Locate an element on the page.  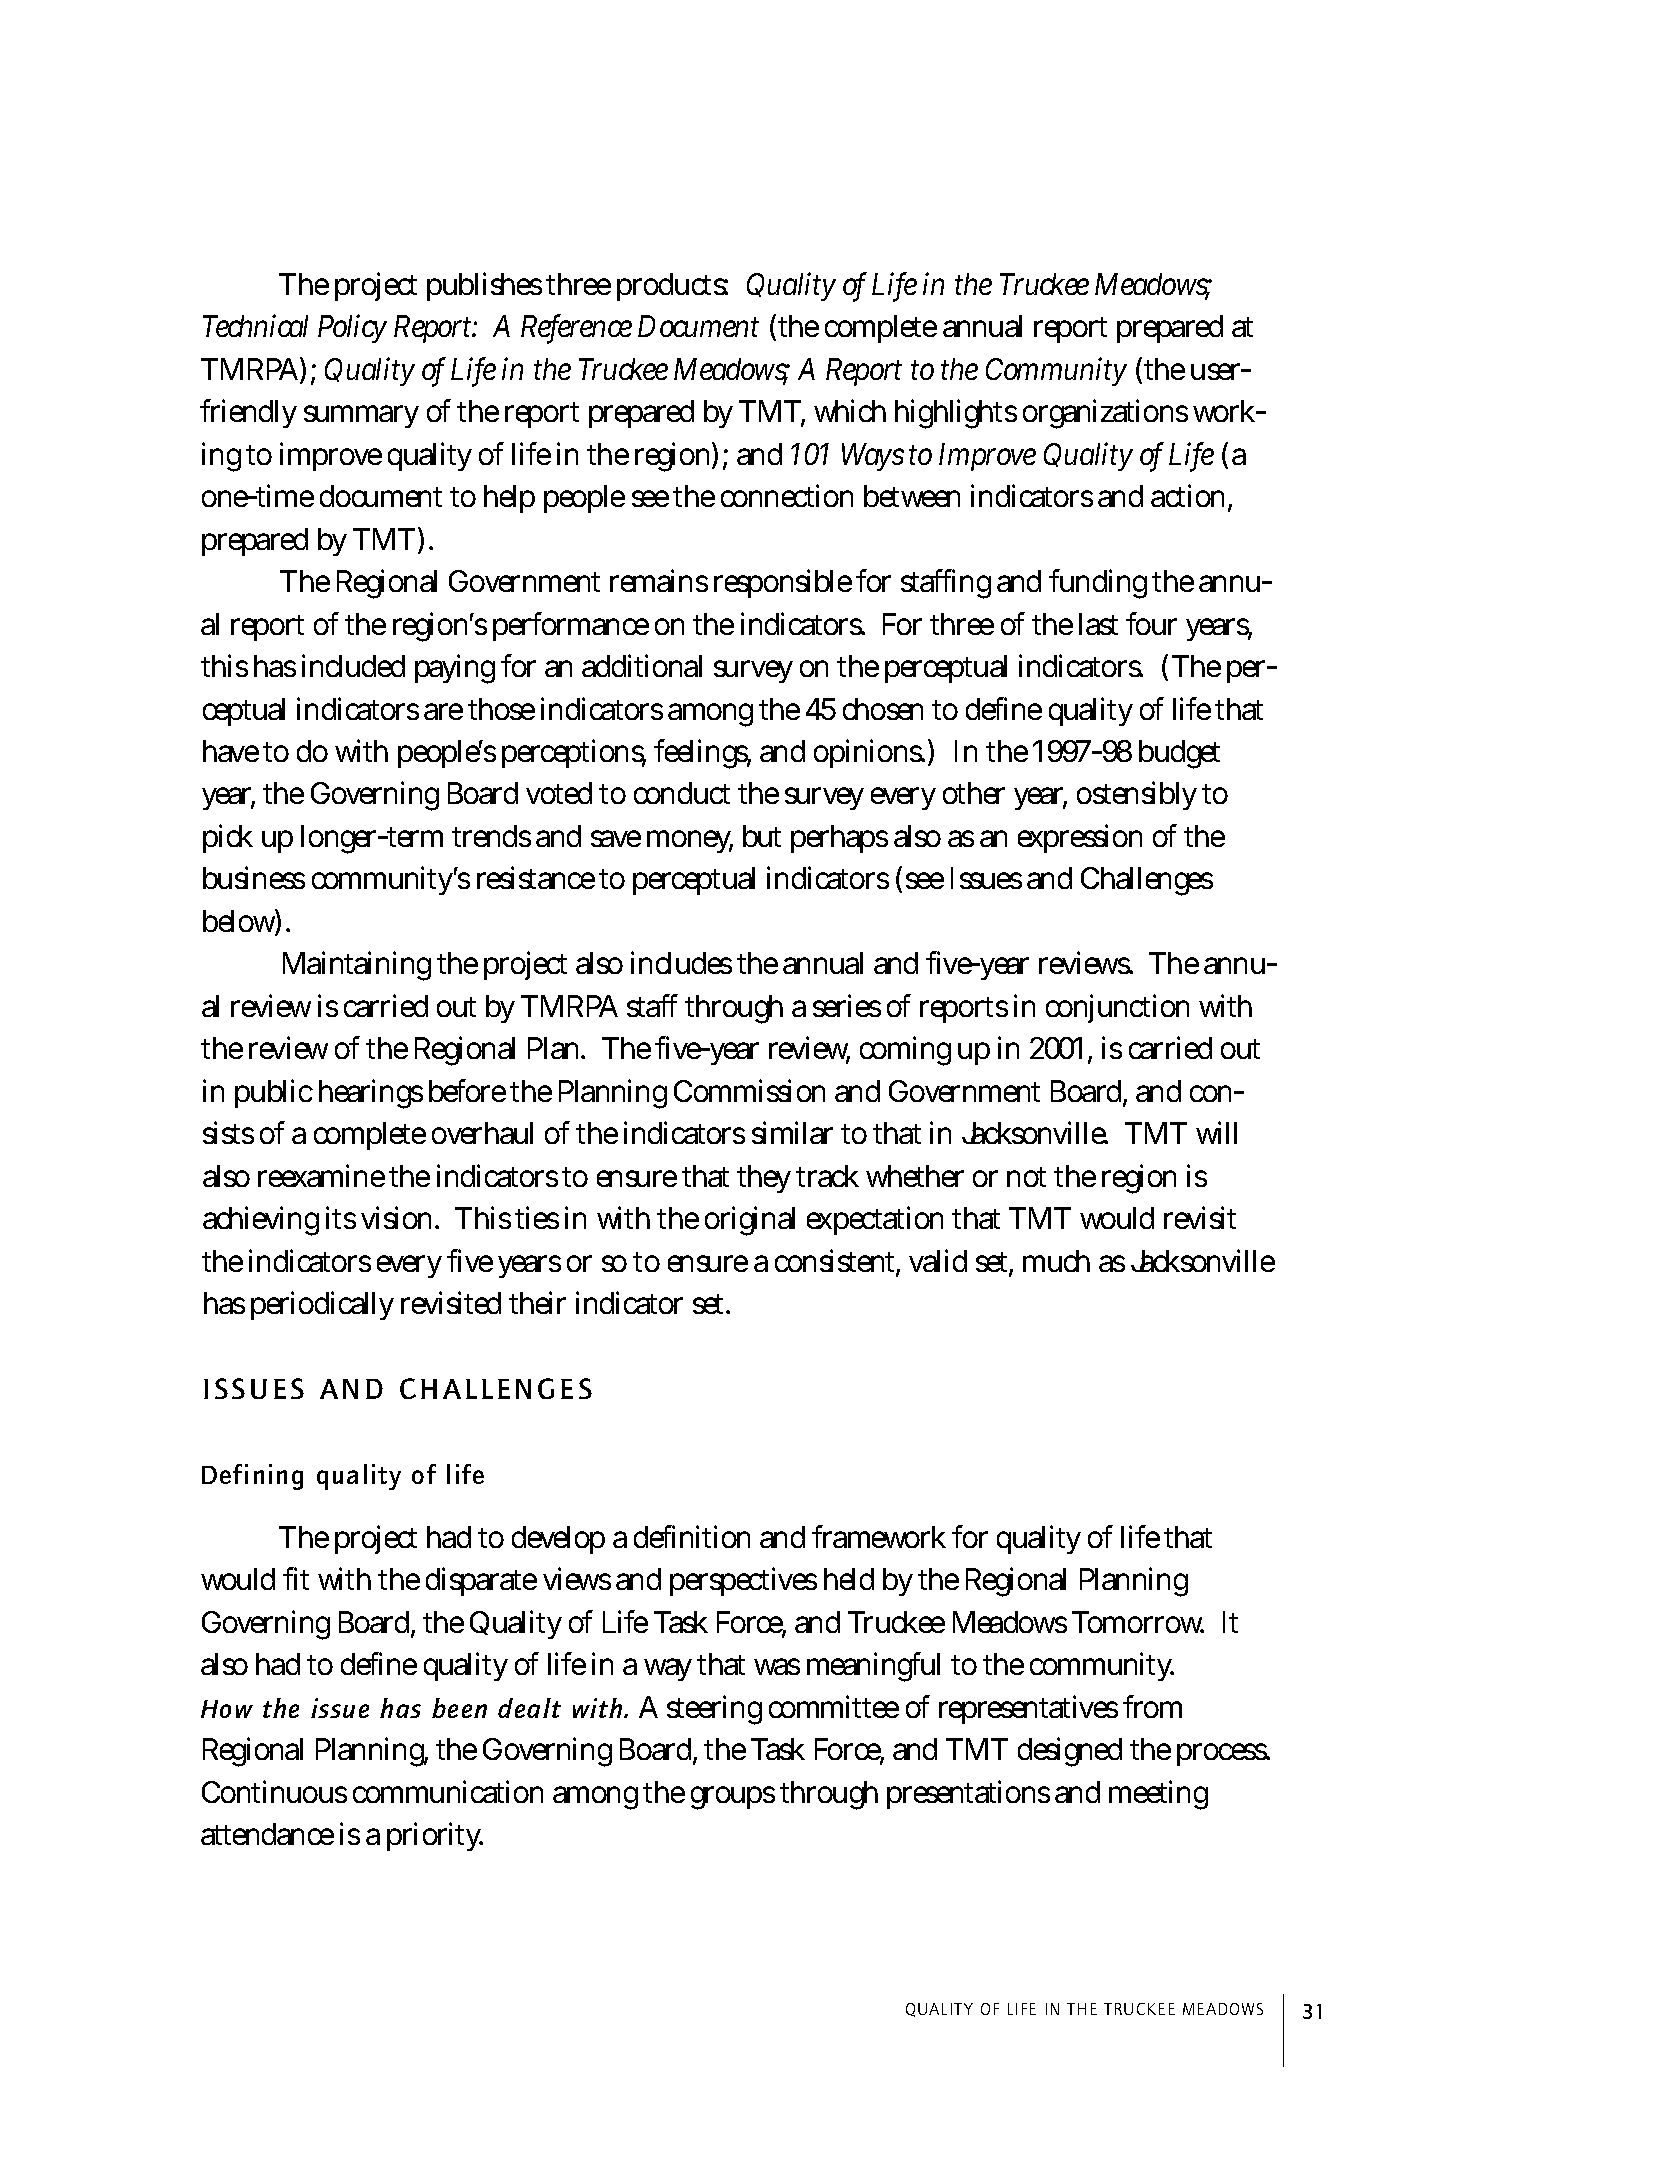
last is located at coordinates (1098, 624).
